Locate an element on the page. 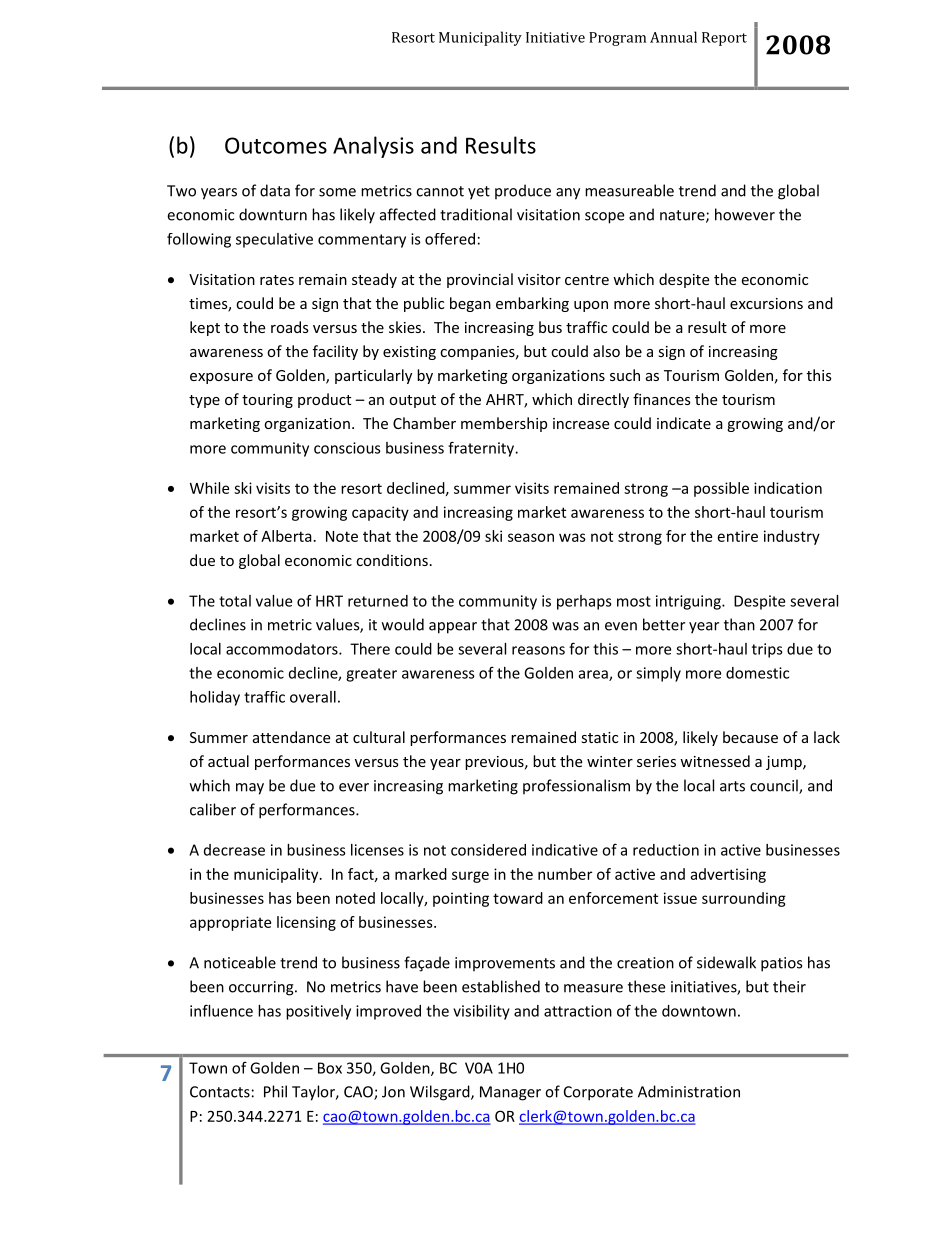 The image size is (952, 1233). Manager is located at coordinates (510, 1093).
